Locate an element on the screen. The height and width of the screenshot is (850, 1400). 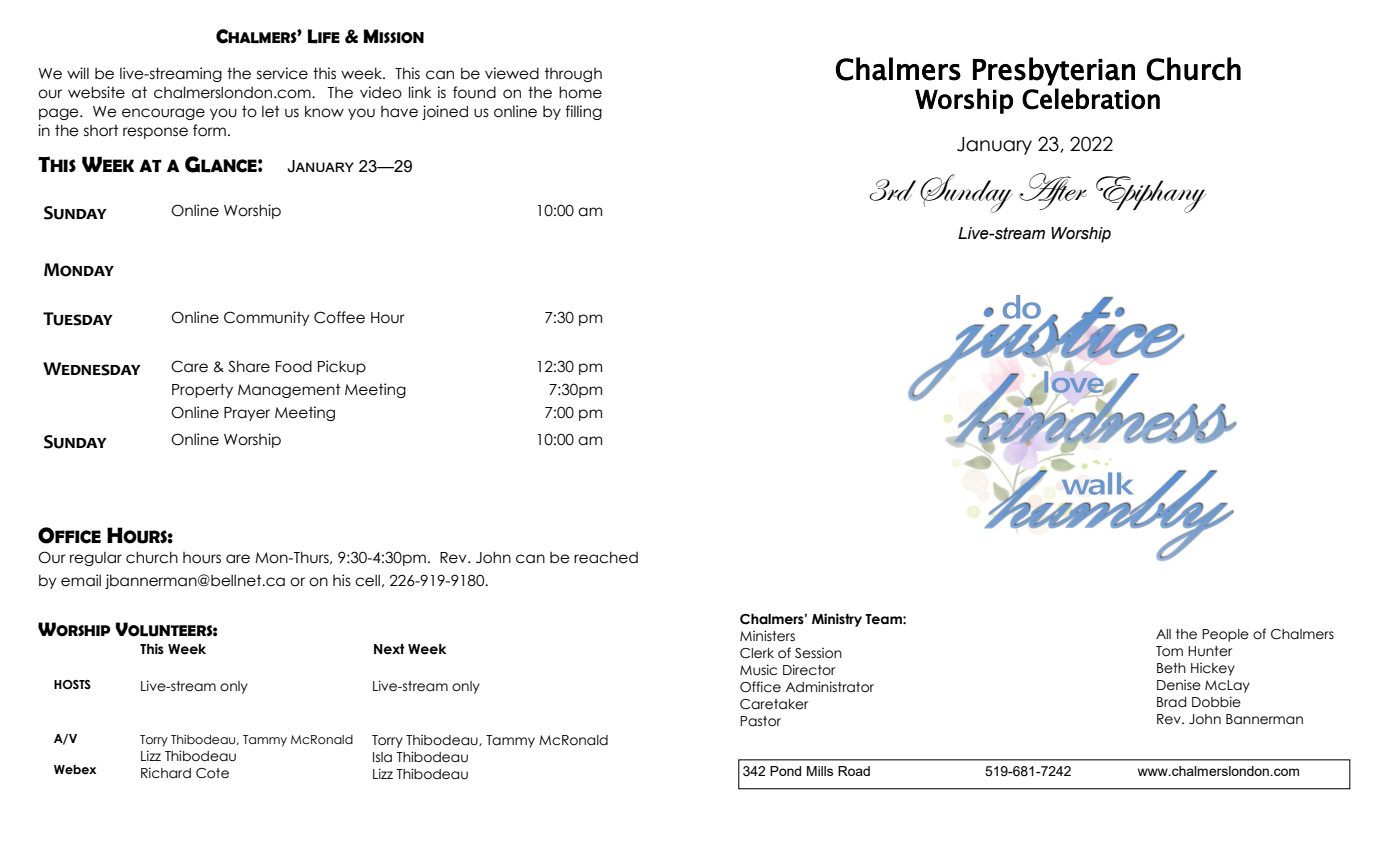
All is located at coordinates (1163, 634).
